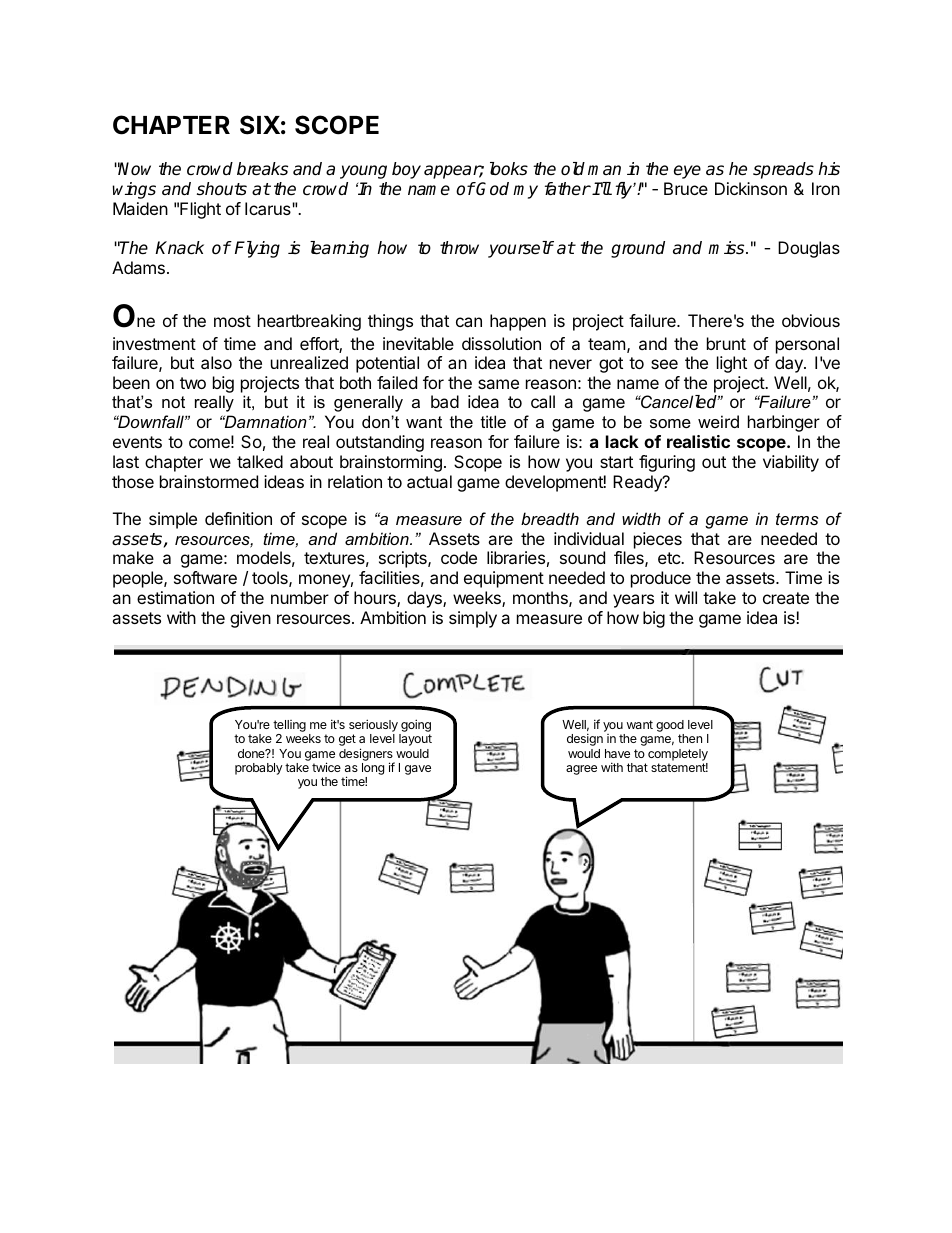  Describe the element at coordinates (260, 125) in the page. I see `SIX` at that location.
